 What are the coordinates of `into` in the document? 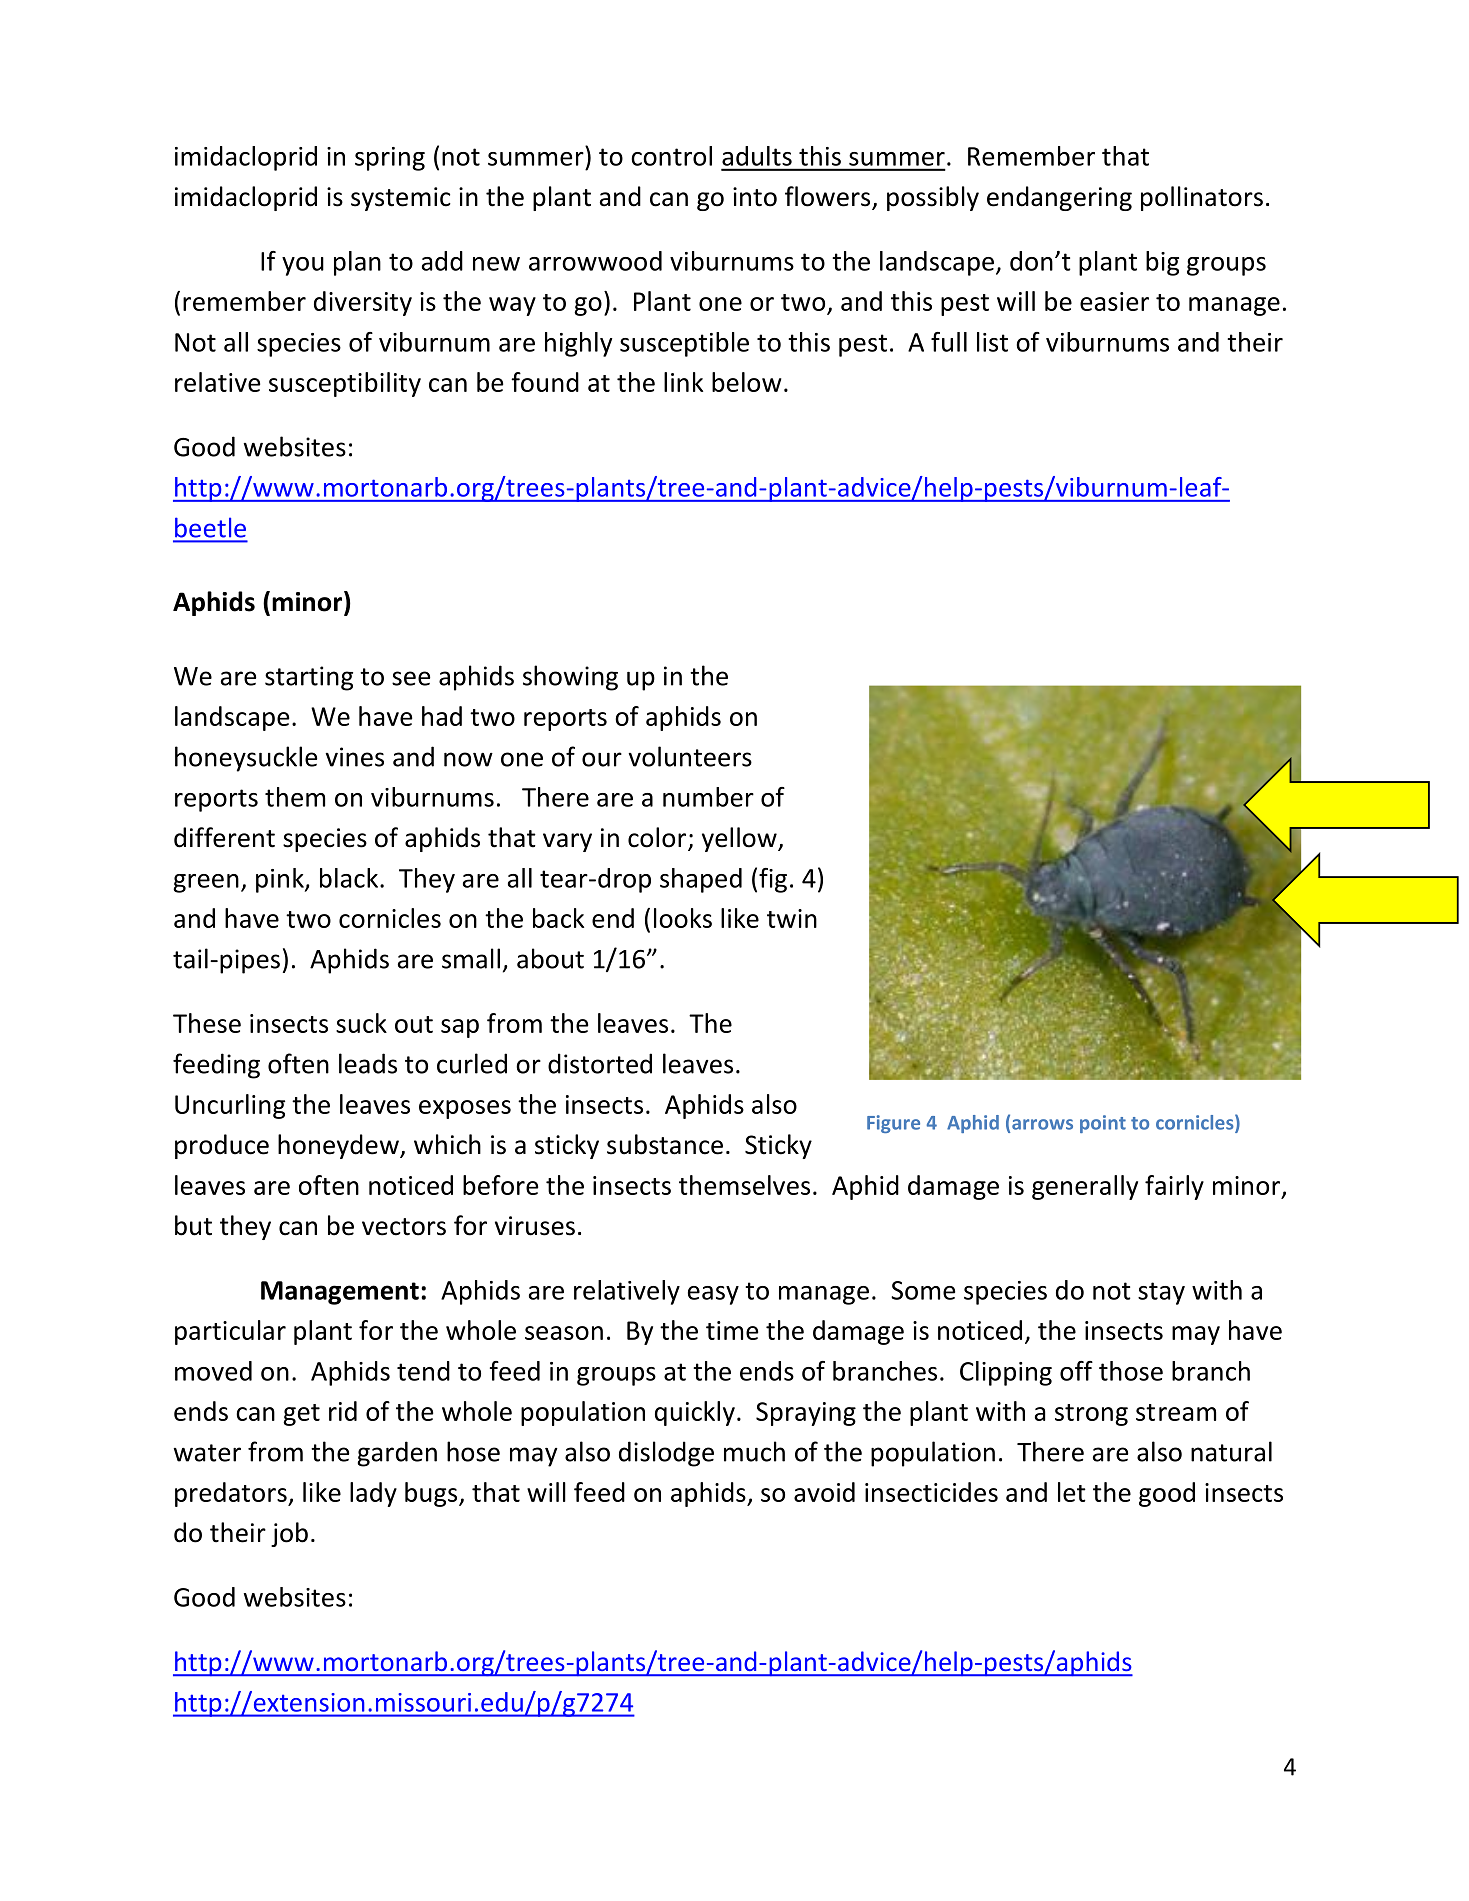 It's located at (755, 197).
